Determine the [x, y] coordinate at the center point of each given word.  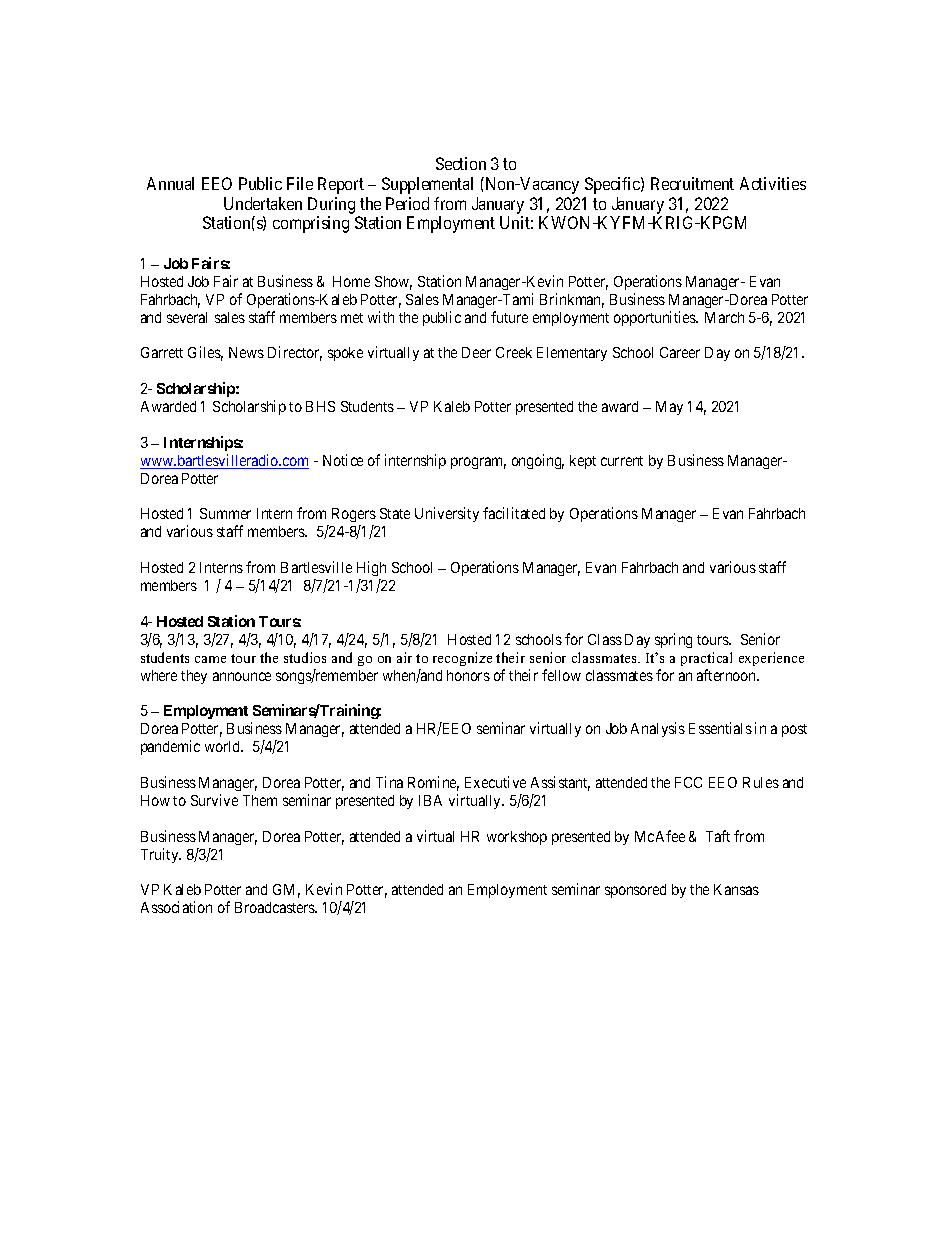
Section [461, 163]
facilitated [514, 513]
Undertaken [263, 203]
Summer [225, 513]
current [622, 461]
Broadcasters [275, 907]
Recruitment [692, 183]
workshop [517, 838]
